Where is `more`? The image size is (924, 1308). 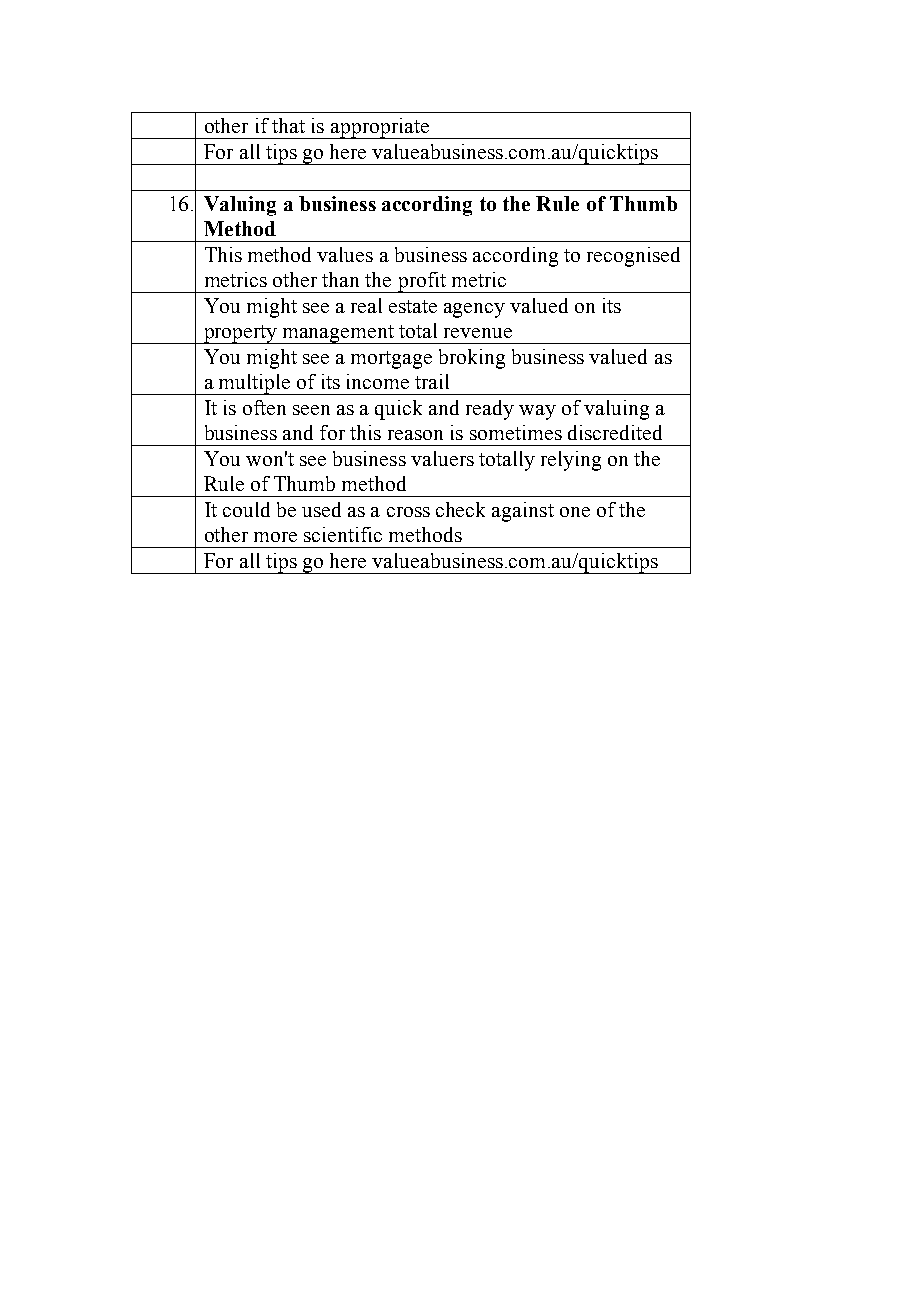 more is located at coordinates (275, 537).
